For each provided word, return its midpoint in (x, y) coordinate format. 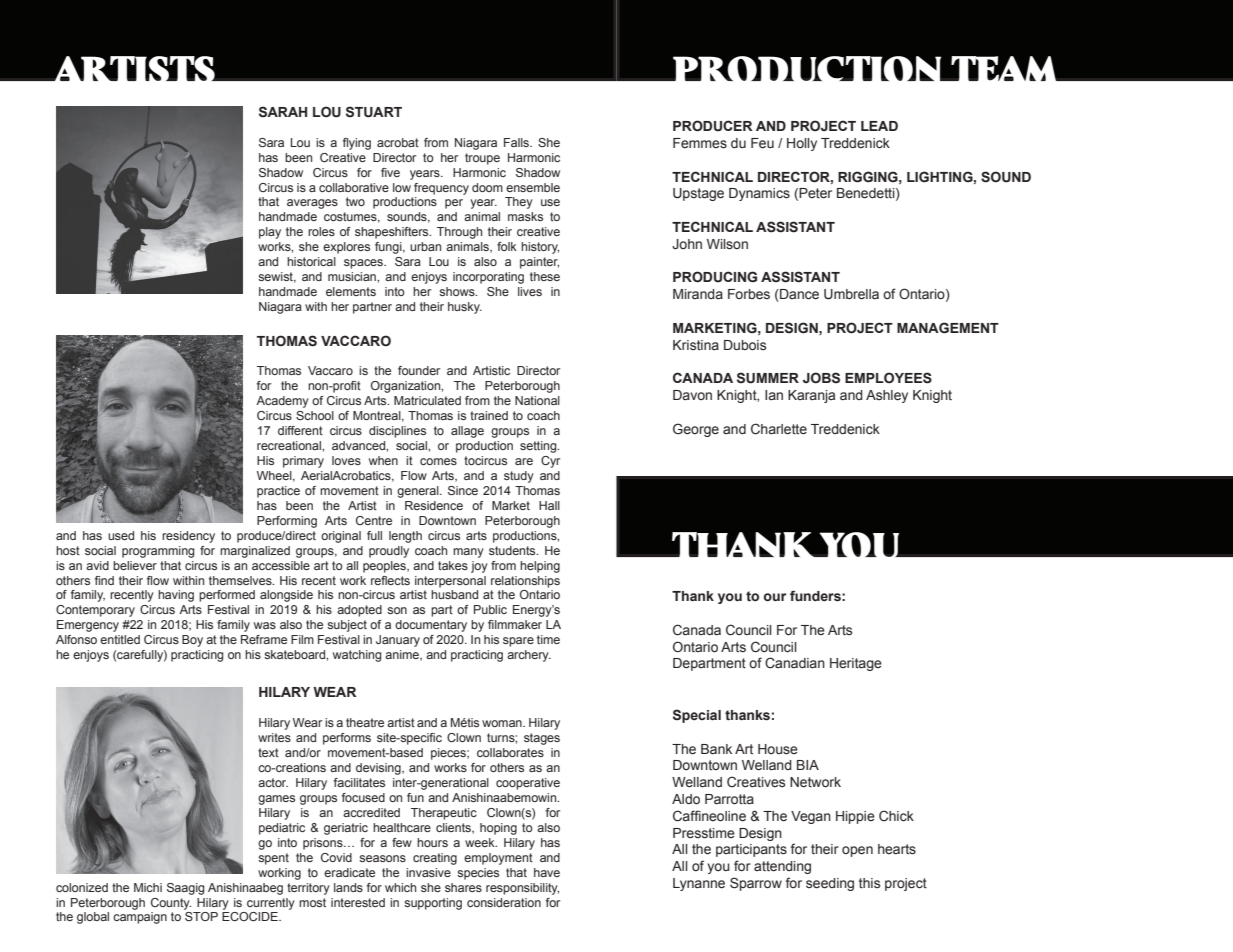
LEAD (879, 126)
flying (357, 144)
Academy (282, 402)
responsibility (522, 889)
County (171, 904)
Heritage (856, 664)
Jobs (821, 378)
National (537, 400)
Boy (192, 641)
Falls (517, 142)
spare (518, 642)
